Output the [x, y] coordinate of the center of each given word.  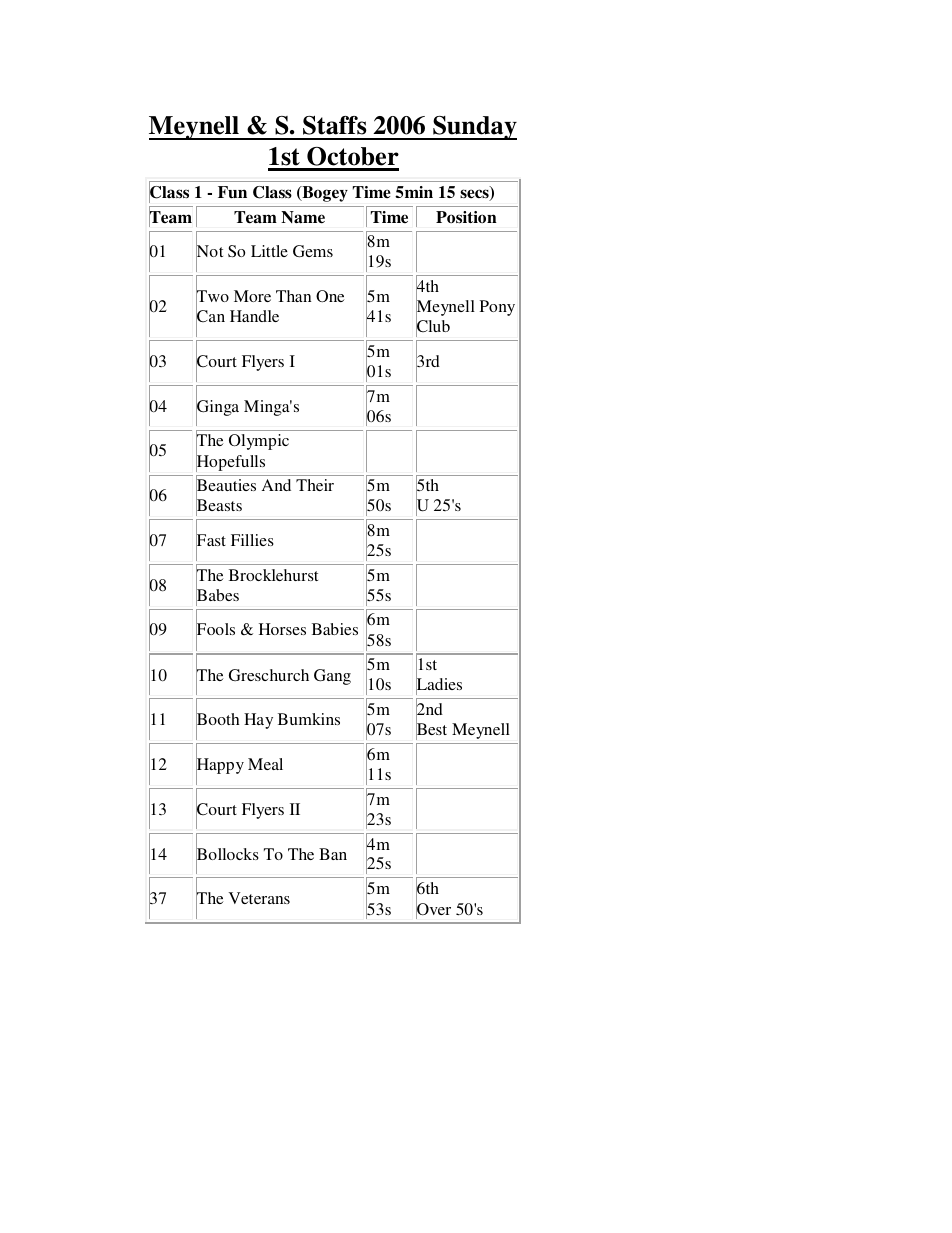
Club [433, 326]
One [330, 296]
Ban [333, 854]
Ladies [439, 684]
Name [303, 217]
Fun [232, 192]
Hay [258, 721]
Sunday [474, 128]
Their [315, 485]
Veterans [259, 898]
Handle [254, 316]
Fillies [252, 540]
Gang [332, 677]
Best [431, 730]
